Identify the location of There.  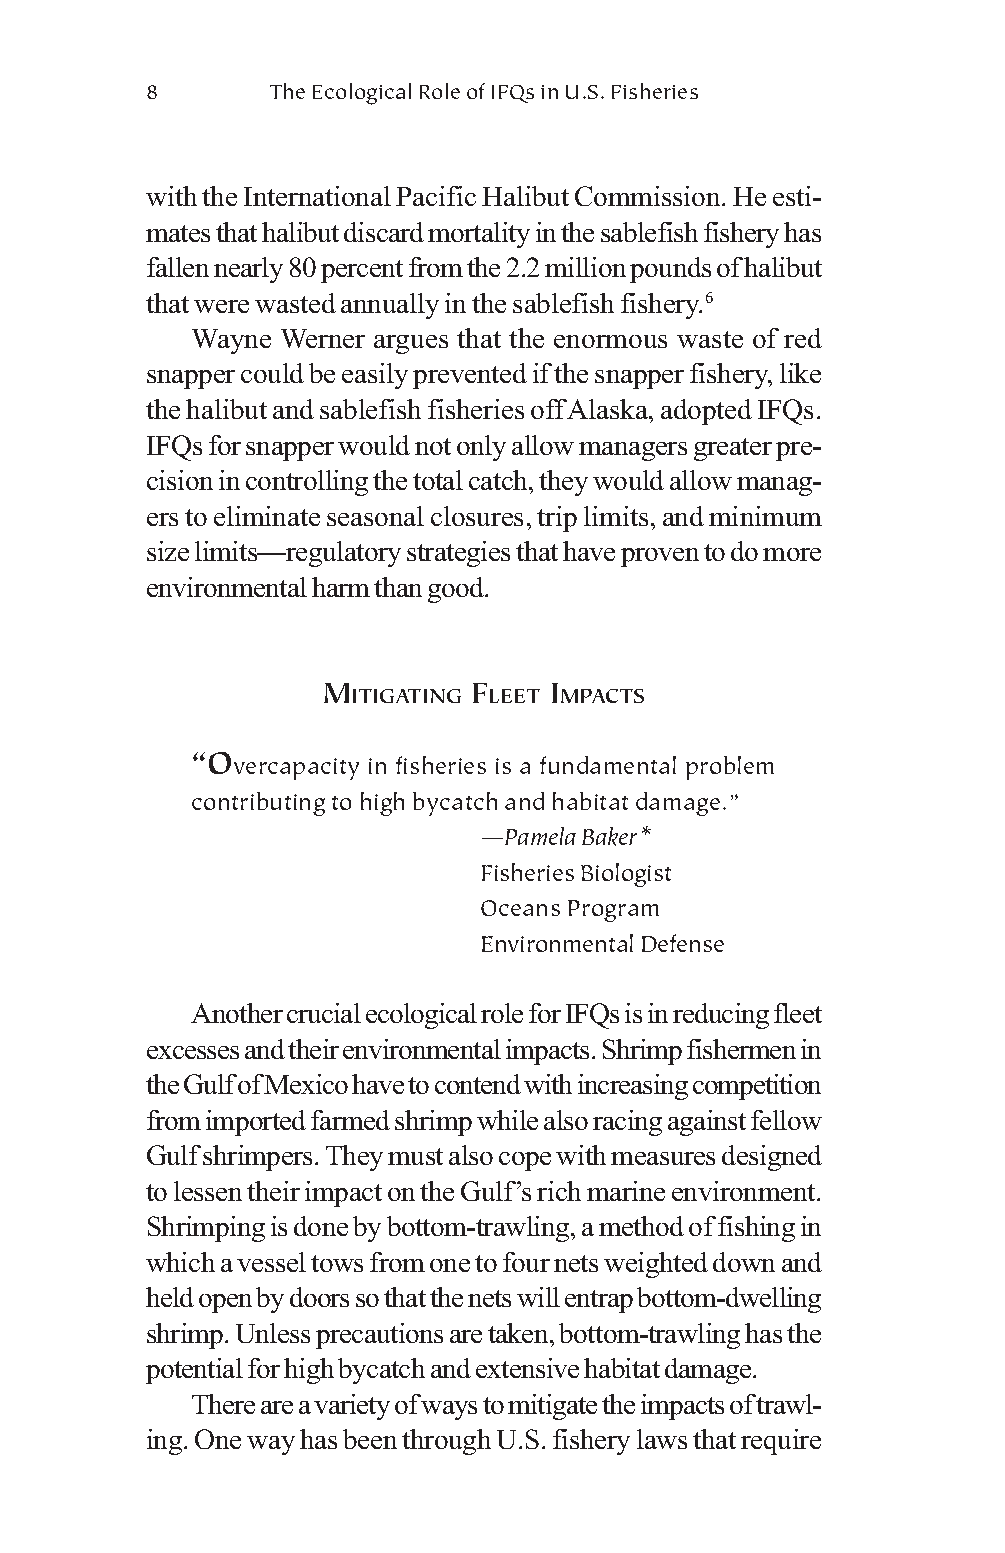
(223, 1404).
